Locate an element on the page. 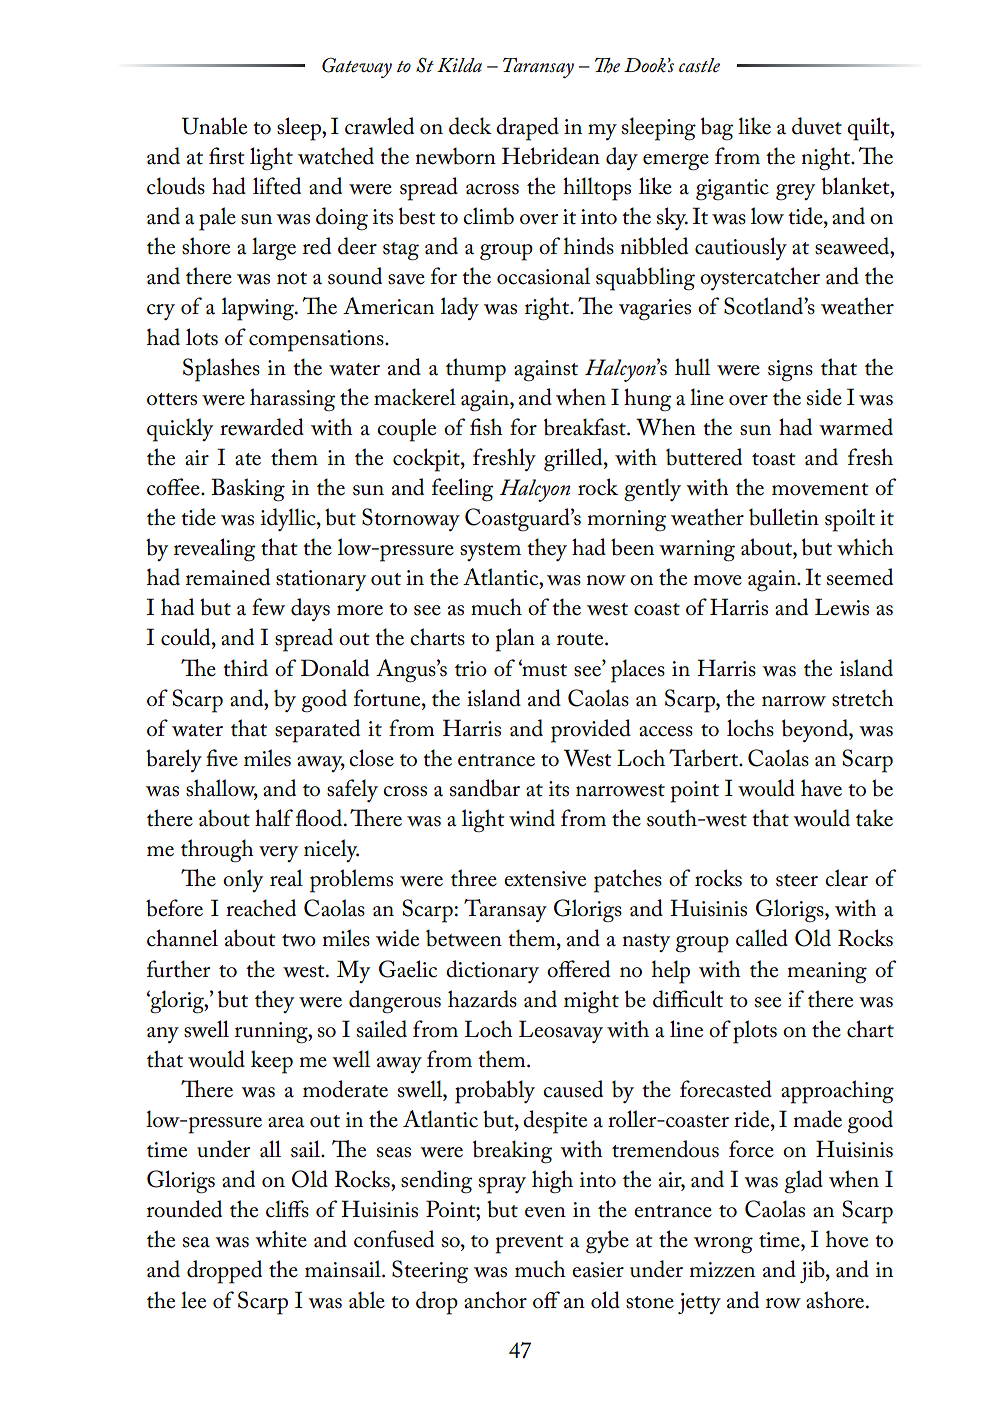  clear is located at coordinates (846, 878).
